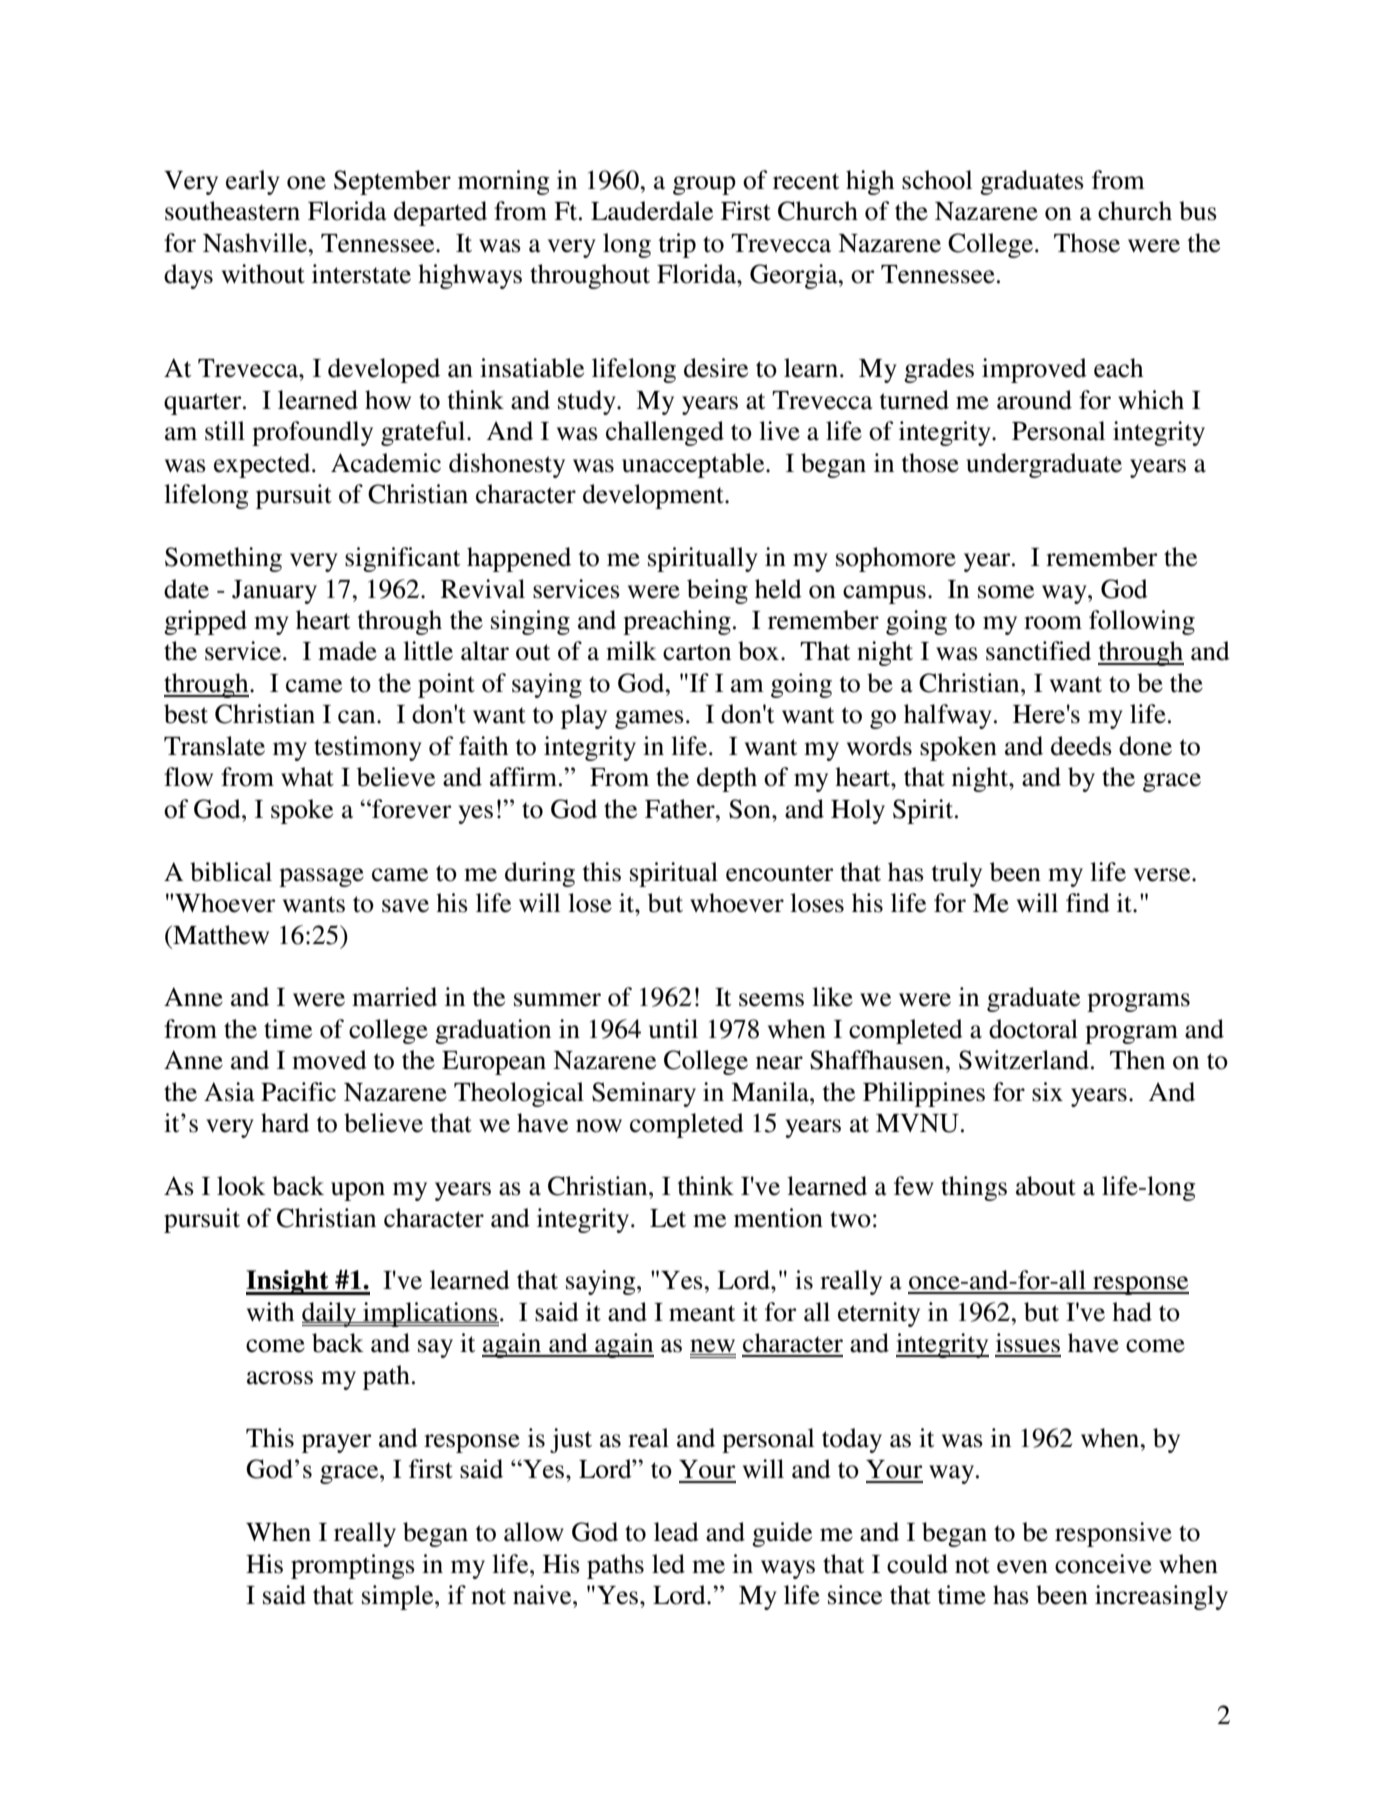  Describe the element at coordinates (353, 1566) in the page. I see `promptings` at that location.
